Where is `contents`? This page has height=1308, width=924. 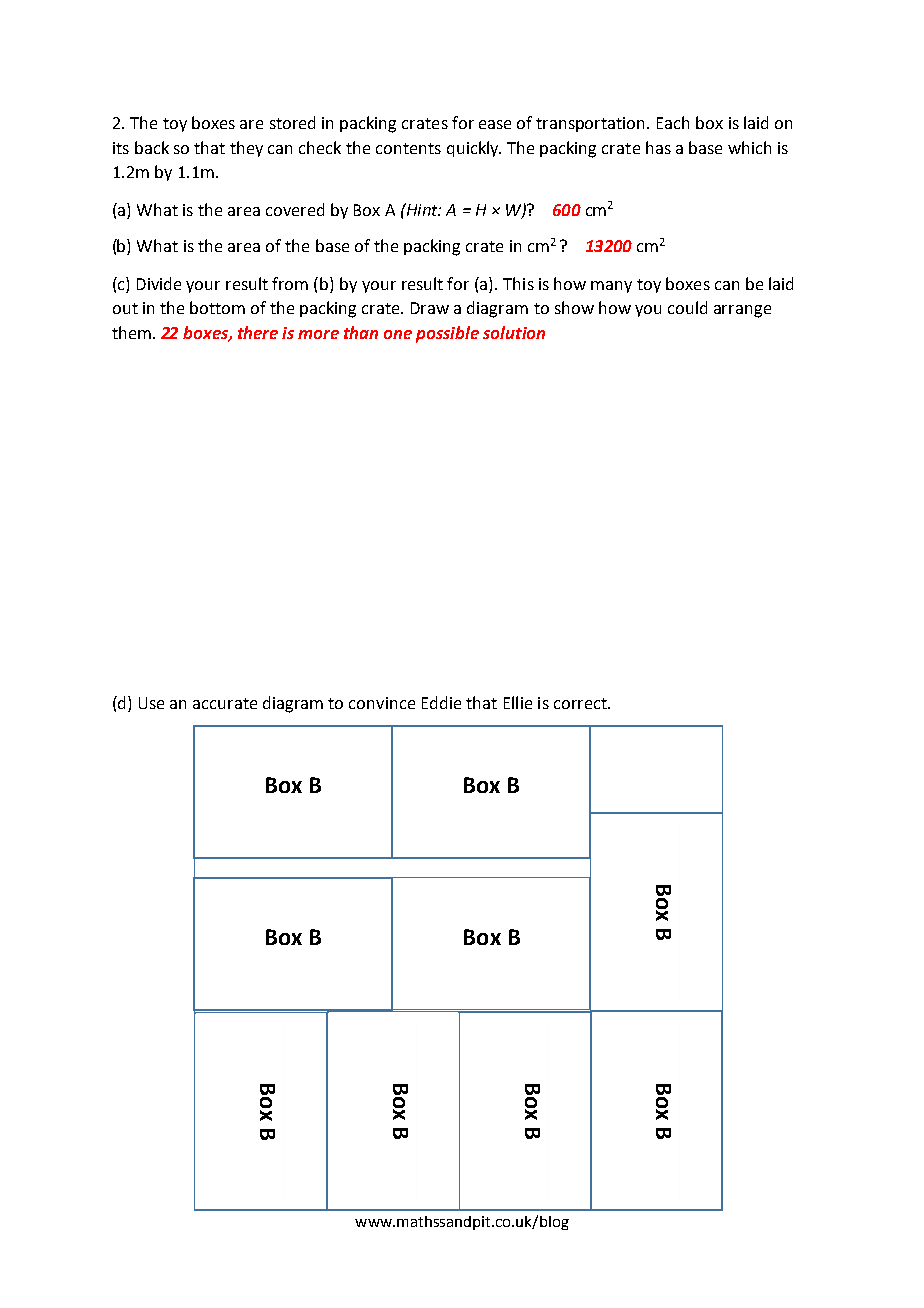 contents is located at coordinates (408, 148).
